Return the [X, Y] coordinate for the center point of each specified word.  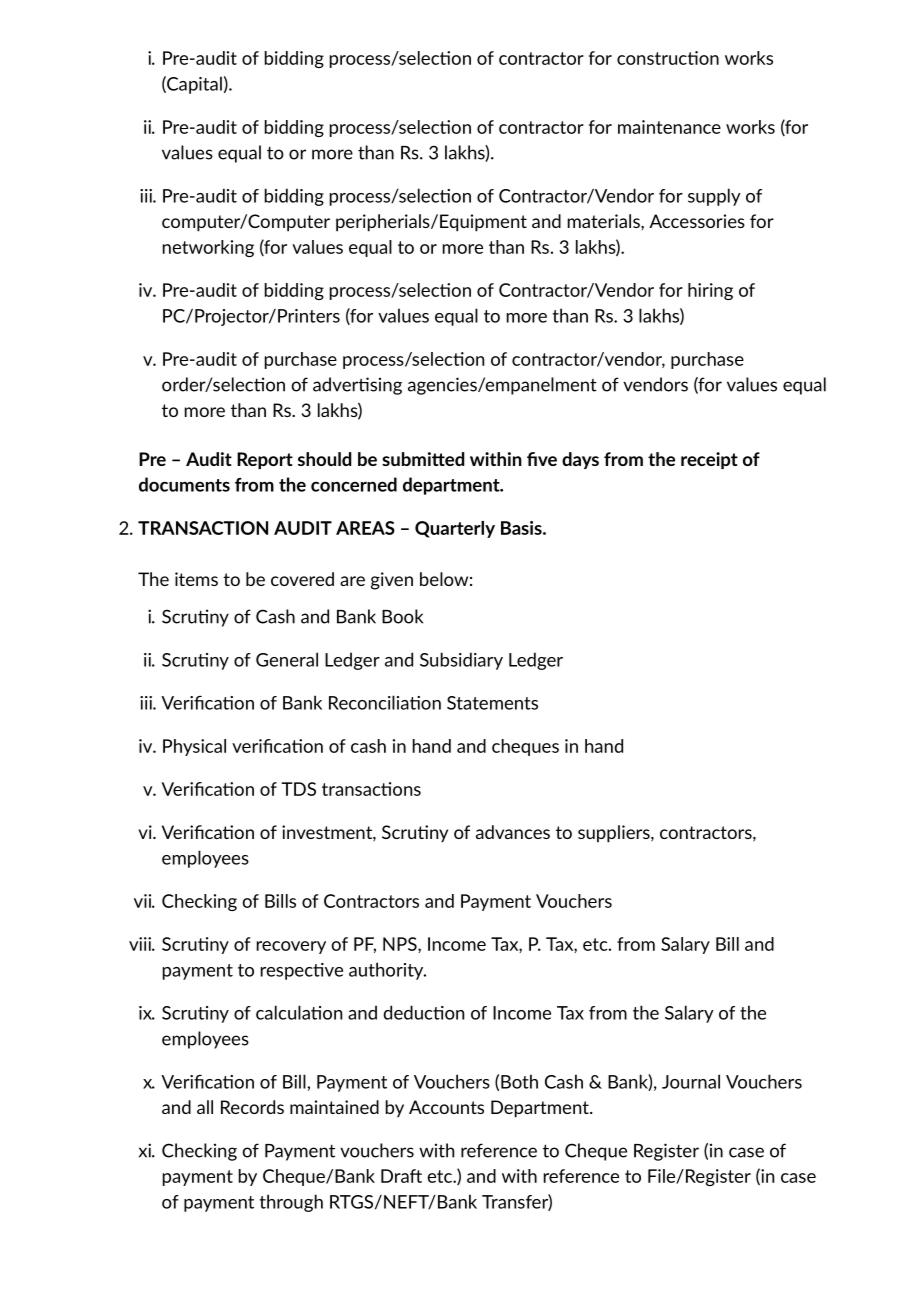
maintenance [669, 127]
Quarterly [455, 529]
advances [513, 832]
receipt [709, 460]
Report [265, 460]
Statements [492, 703]
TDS [298, 789]
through [291, 1203]
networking [208, 248]
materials [605, 221]
